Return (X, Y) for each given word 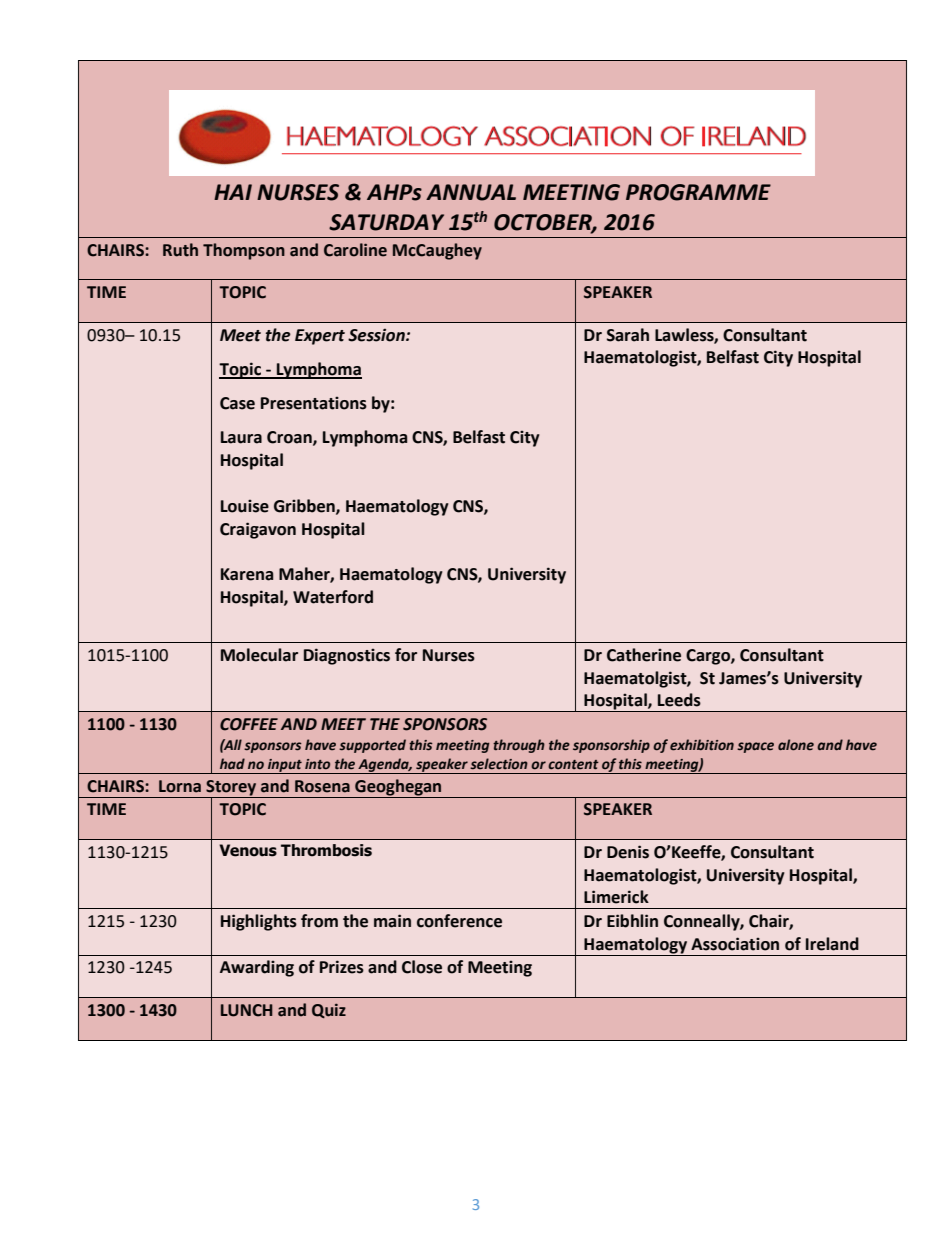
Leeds (679, 700)
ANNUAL (471, 192)
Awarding (257, 968)
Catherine (644, 655)
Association (735, 944)
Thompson (244, 251)
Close (422, 967)
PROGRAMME (698, 192)
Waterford (333, 597)
